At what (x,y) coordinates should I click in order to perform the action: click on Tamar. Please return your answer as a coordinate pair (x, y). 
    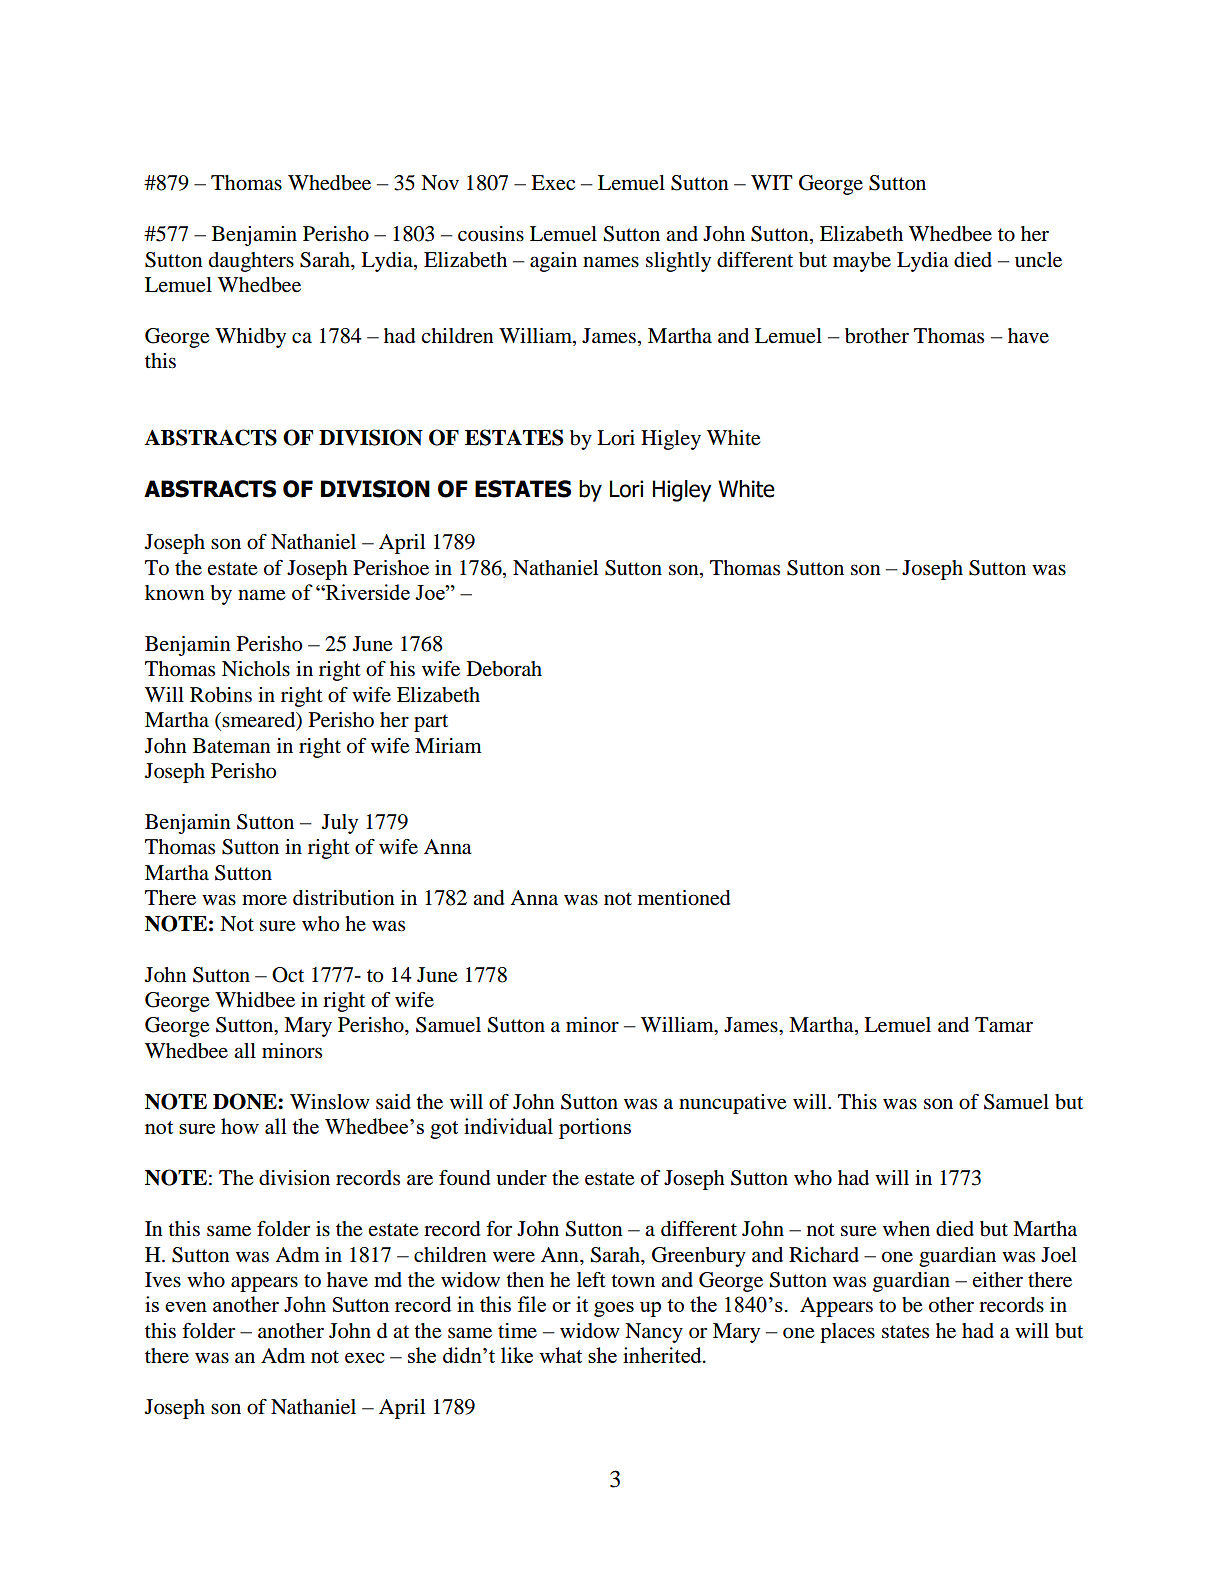
    Looking at the image, I should click on (1004, 1025).
